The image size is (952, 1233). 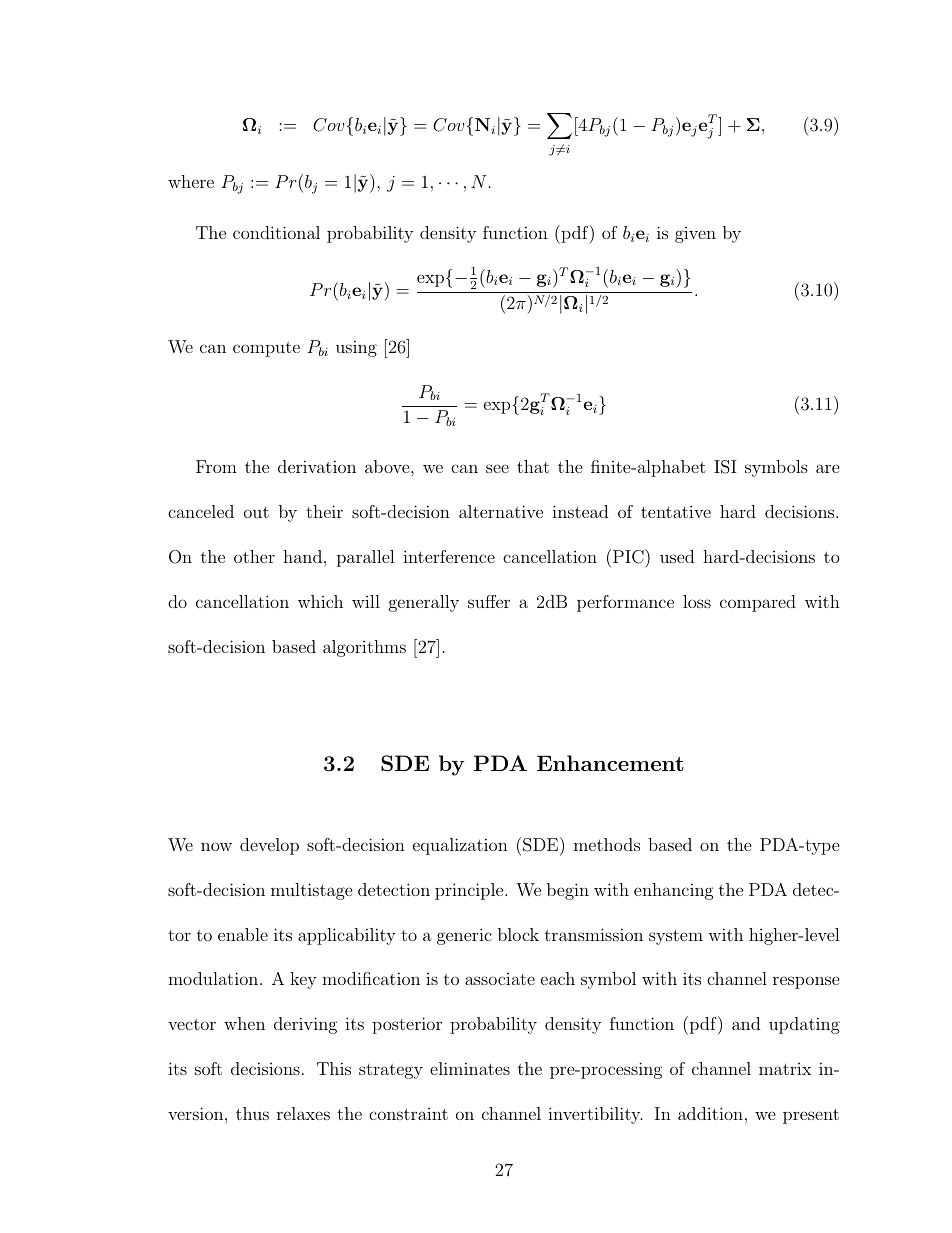 What do you see at coordinates (303, 1113) in the page?
I see `relaxes` at bounding box center [303, 1113].
